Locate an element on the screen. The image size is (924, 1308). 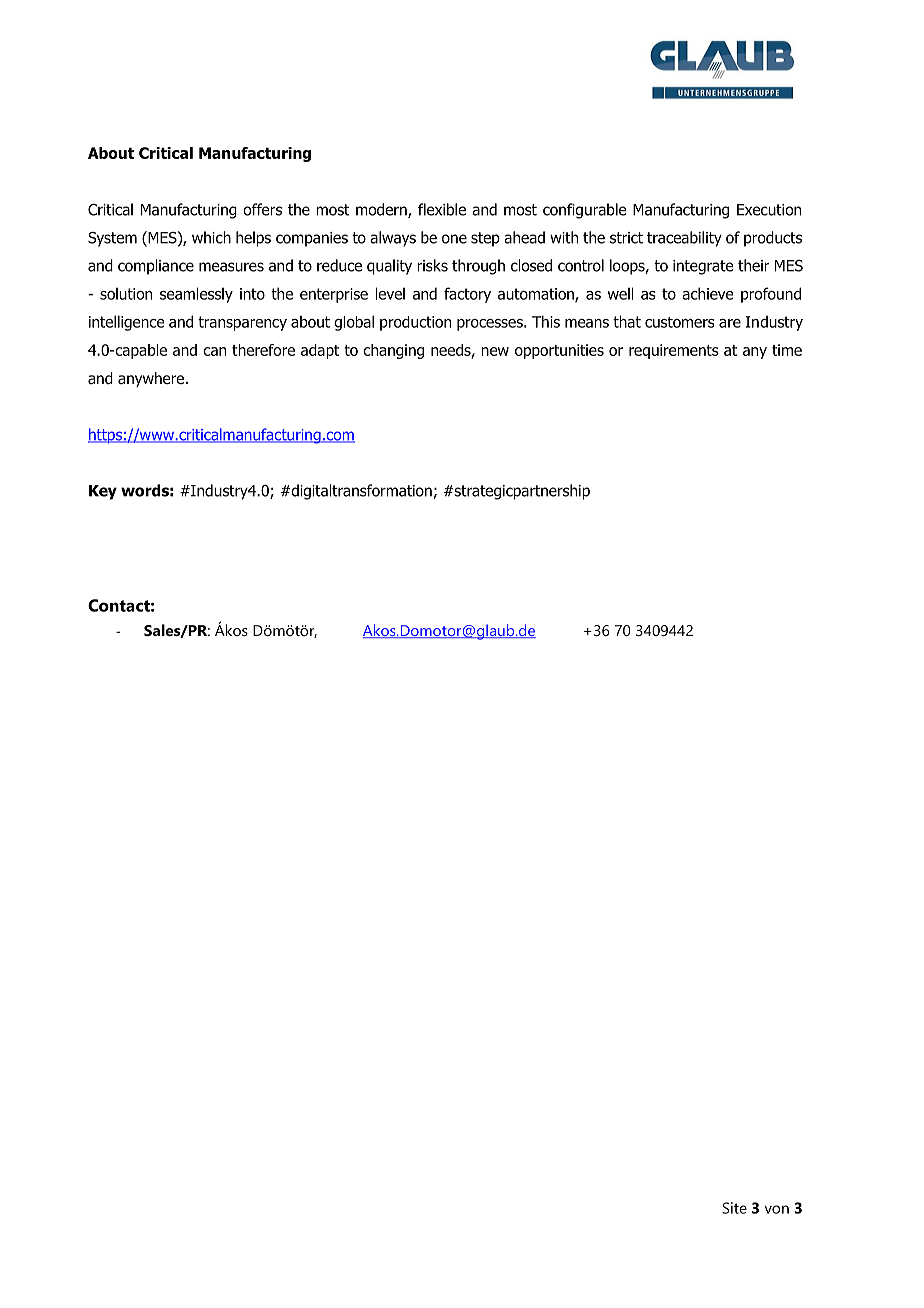
one is located at coordinates (454, 239).
